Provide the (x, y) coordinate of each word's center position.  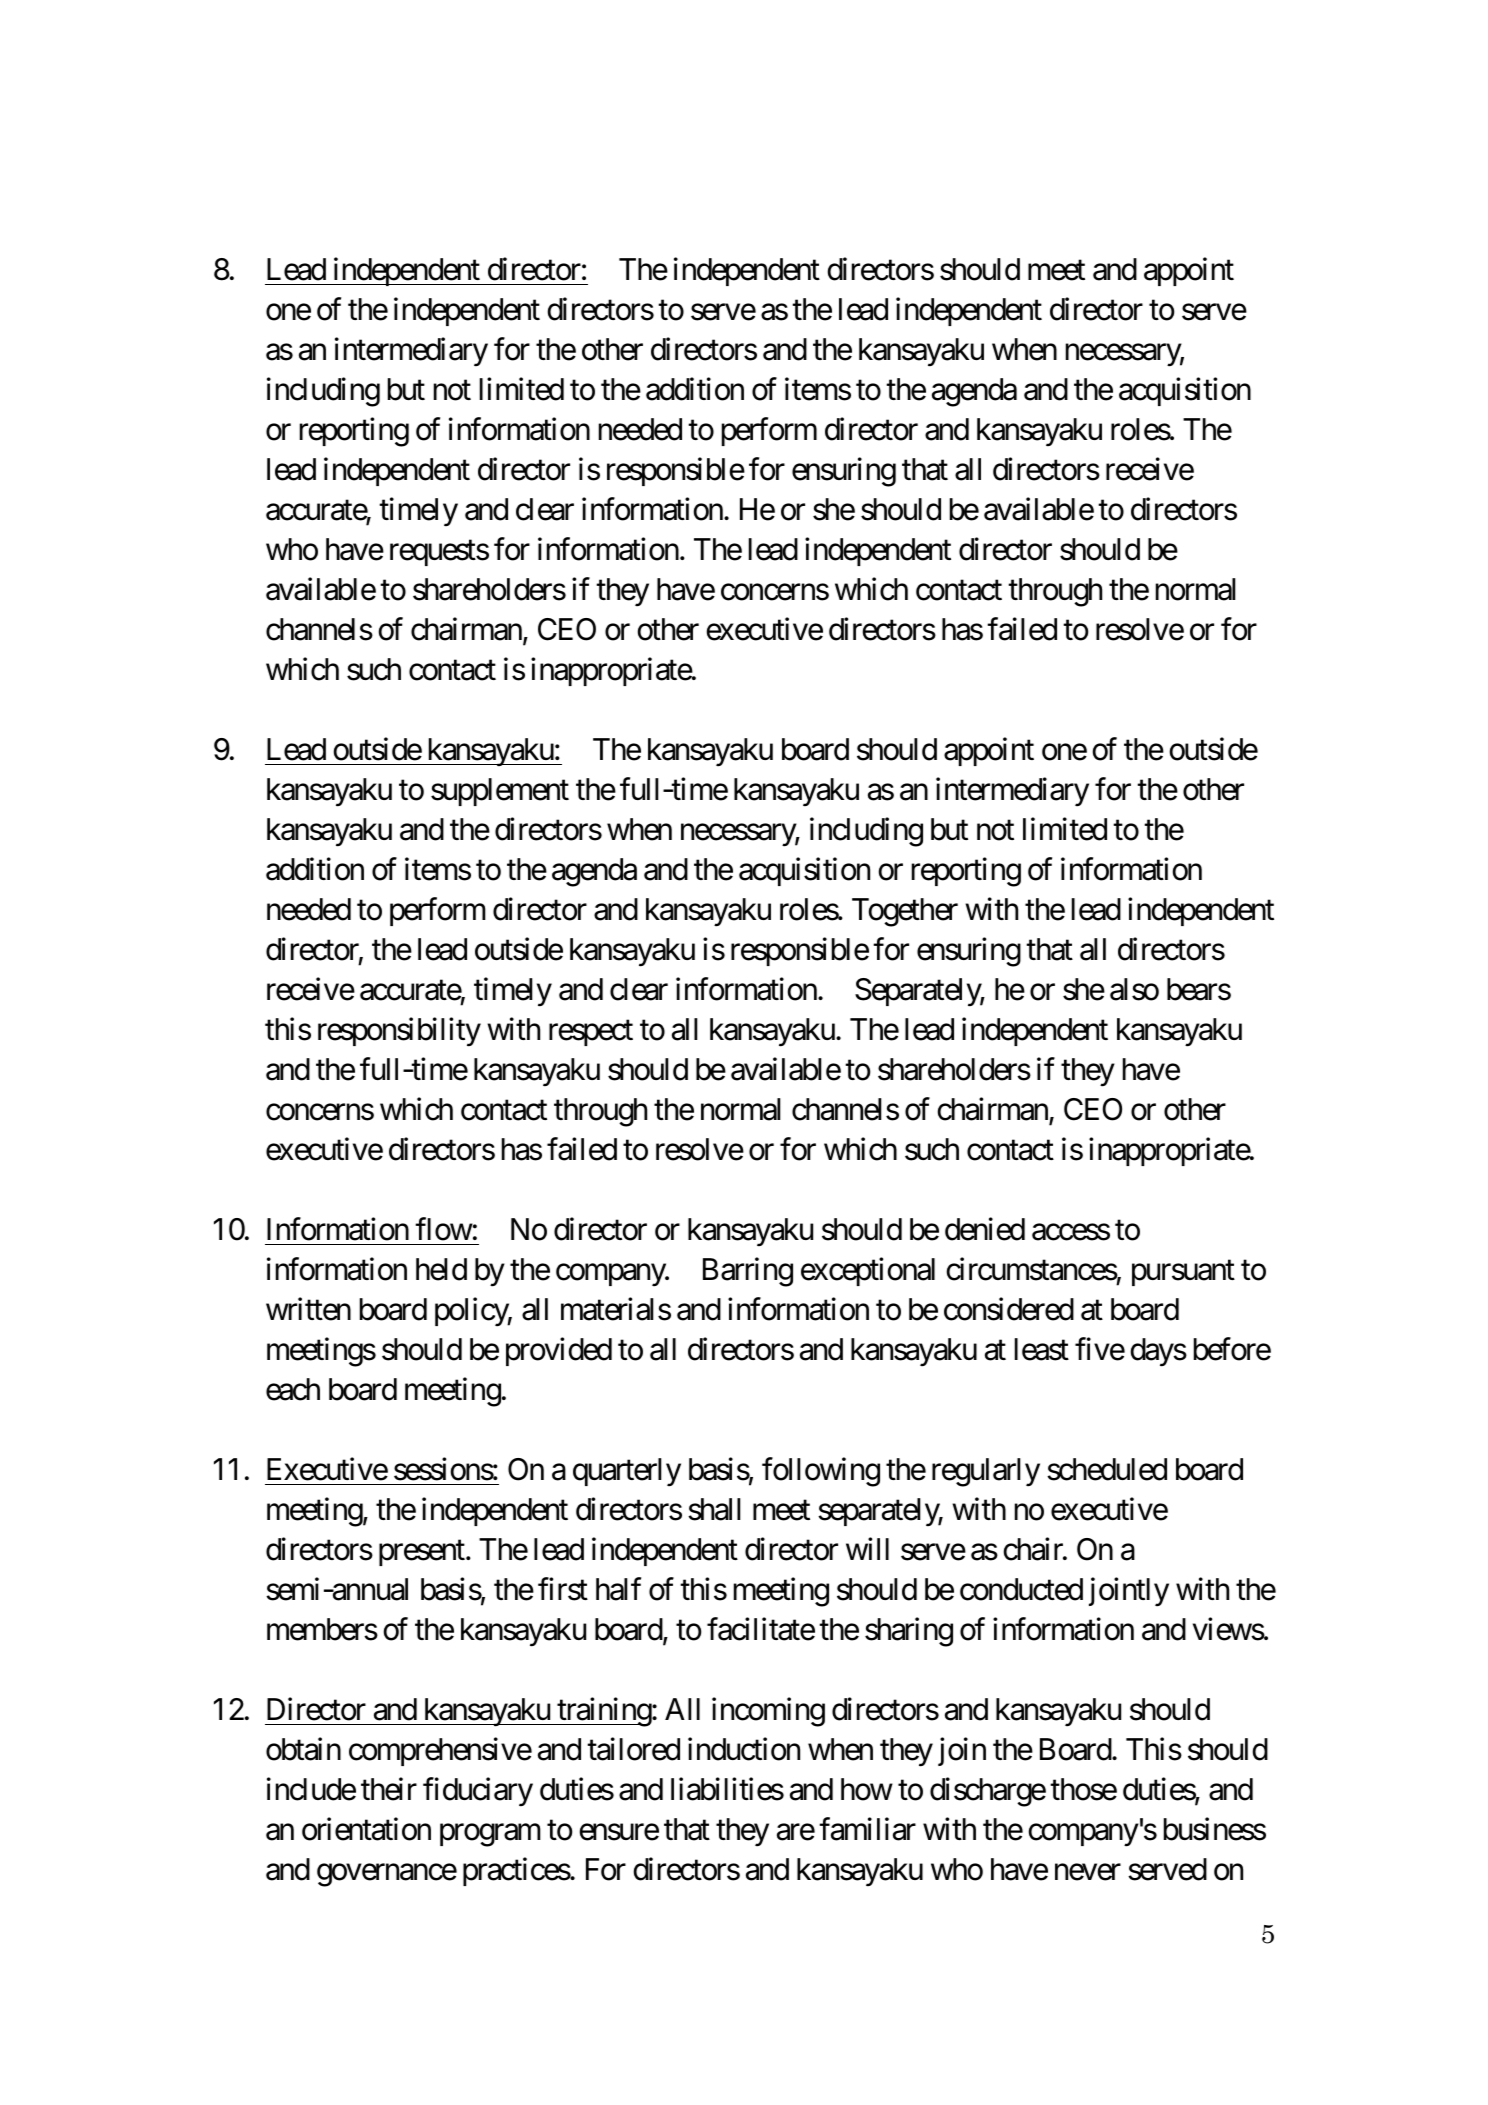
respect (591, 1033)
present (422, 1553)
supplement (500, 792)
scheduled (1107, 1469)
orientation (366, 1829)
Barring (748, 1272)
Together (905, 912)
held (441, 1269)
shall (714, 1509)
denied (985, 1229)
